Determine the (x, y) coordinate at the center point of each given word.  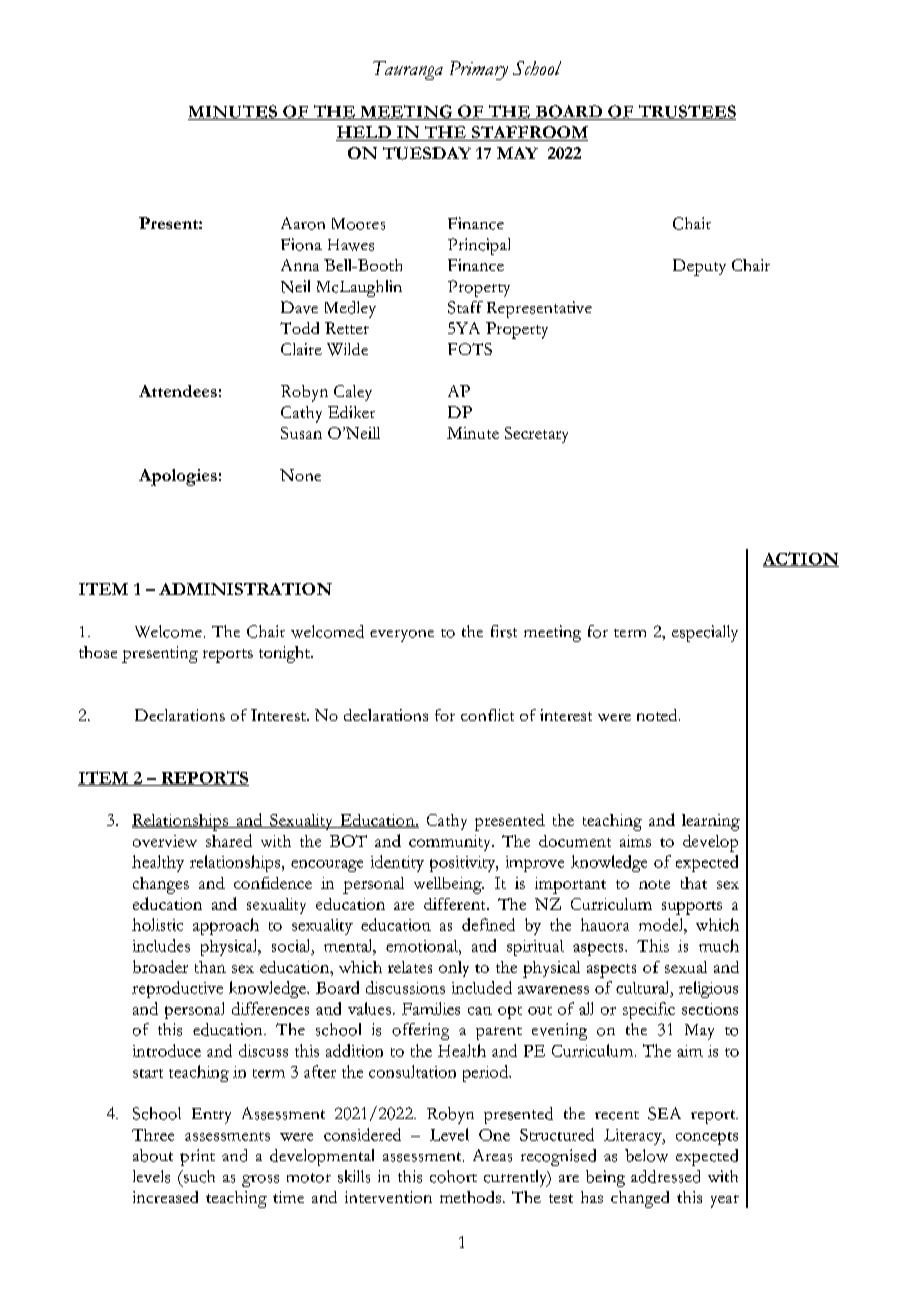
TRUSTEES (686, 112)
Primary (479, 70)
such (198, 1176)
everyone (402, 636)
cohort (453, 1176)
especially (705, 633)
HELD (364, 133)
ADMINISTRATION (245, 589)
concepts (707, 1138)
